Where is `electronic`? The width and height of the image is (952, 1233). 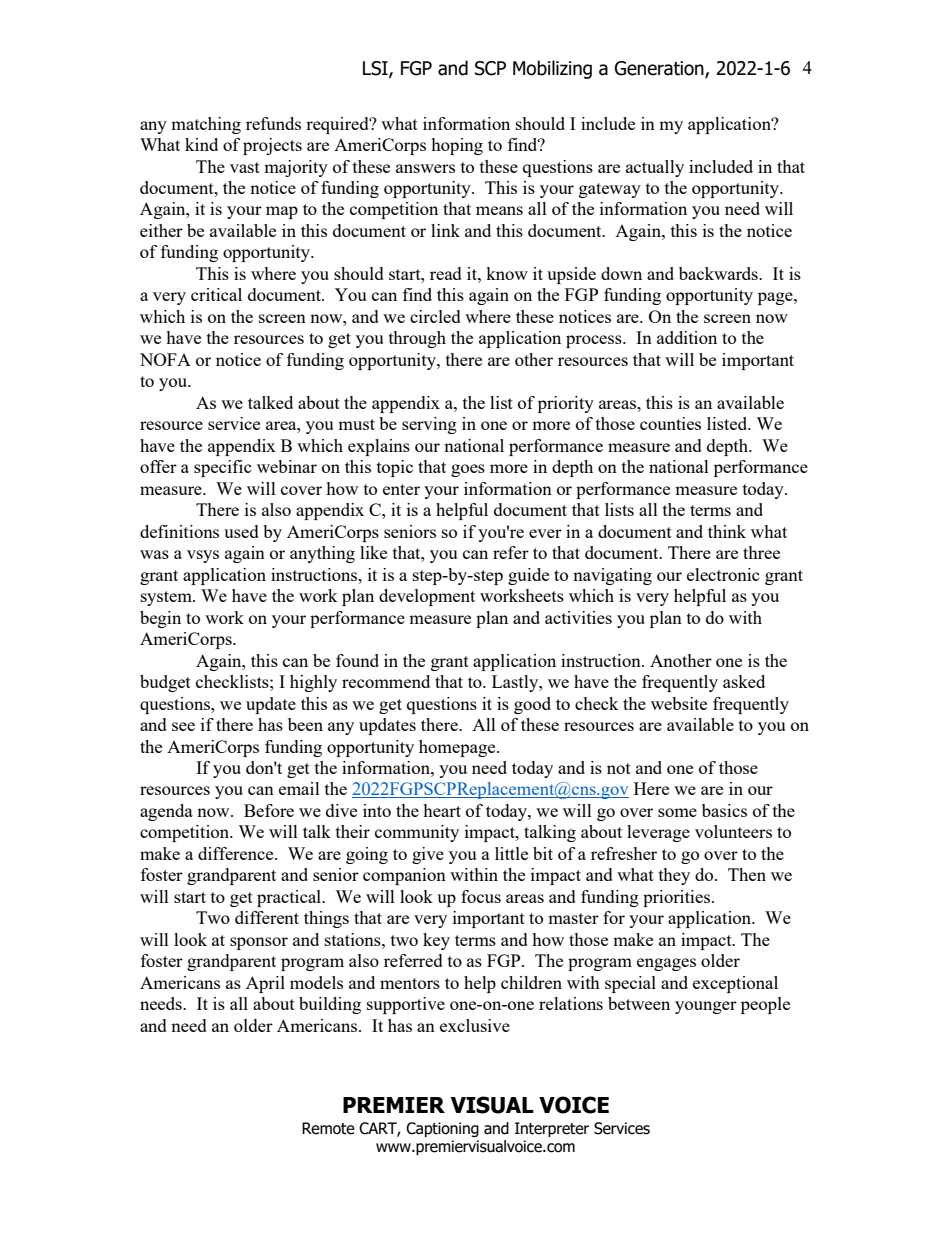 electronic is located at coordinates (723, 574).
